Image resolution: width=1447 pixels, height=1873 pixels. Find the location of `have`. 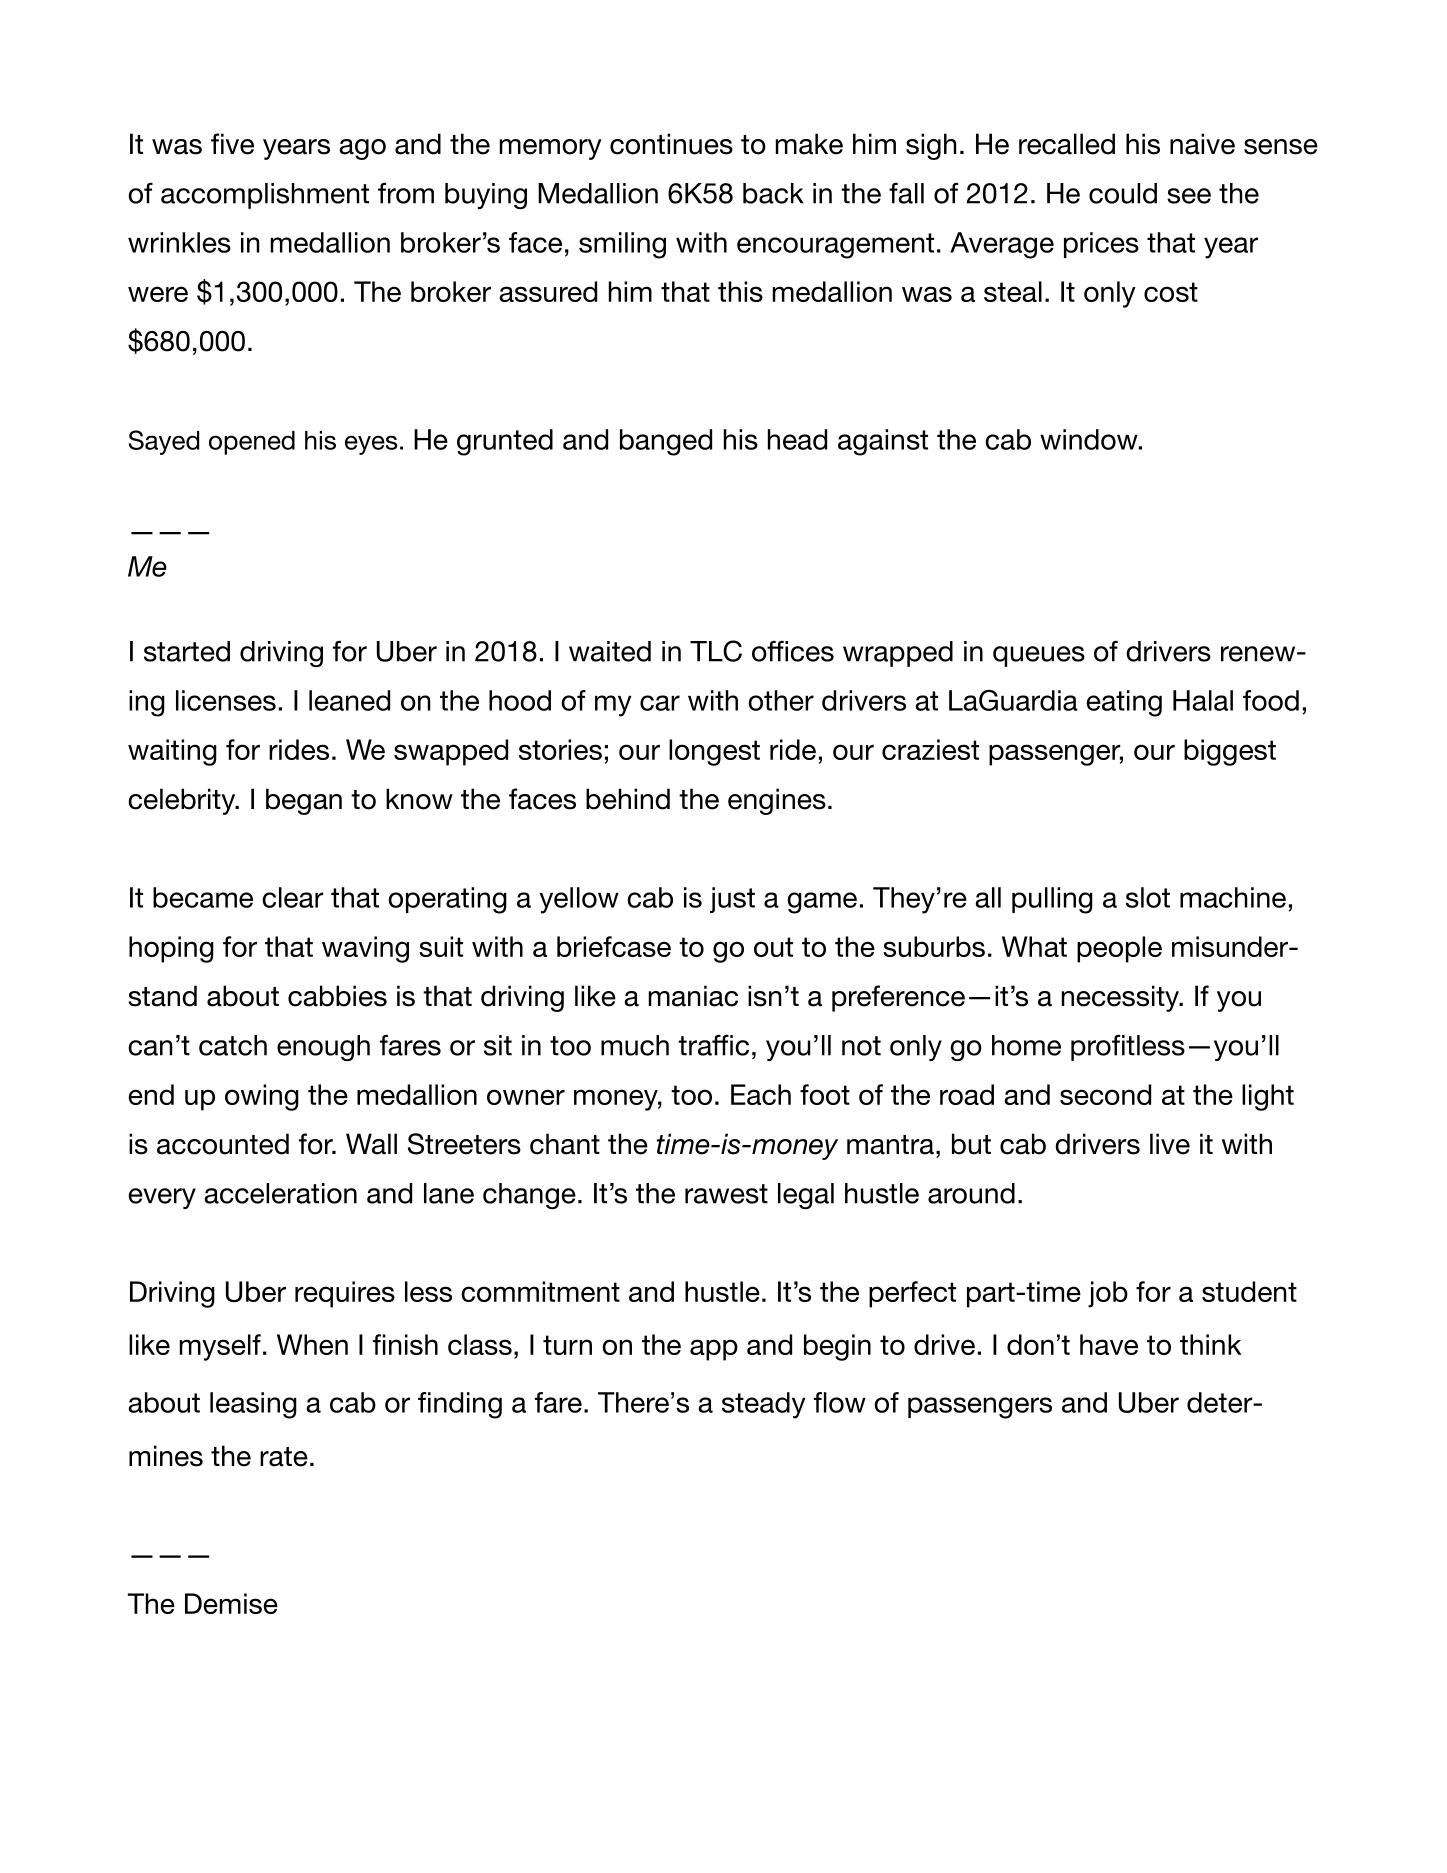

have is located at coordinates (1109, 1344).
